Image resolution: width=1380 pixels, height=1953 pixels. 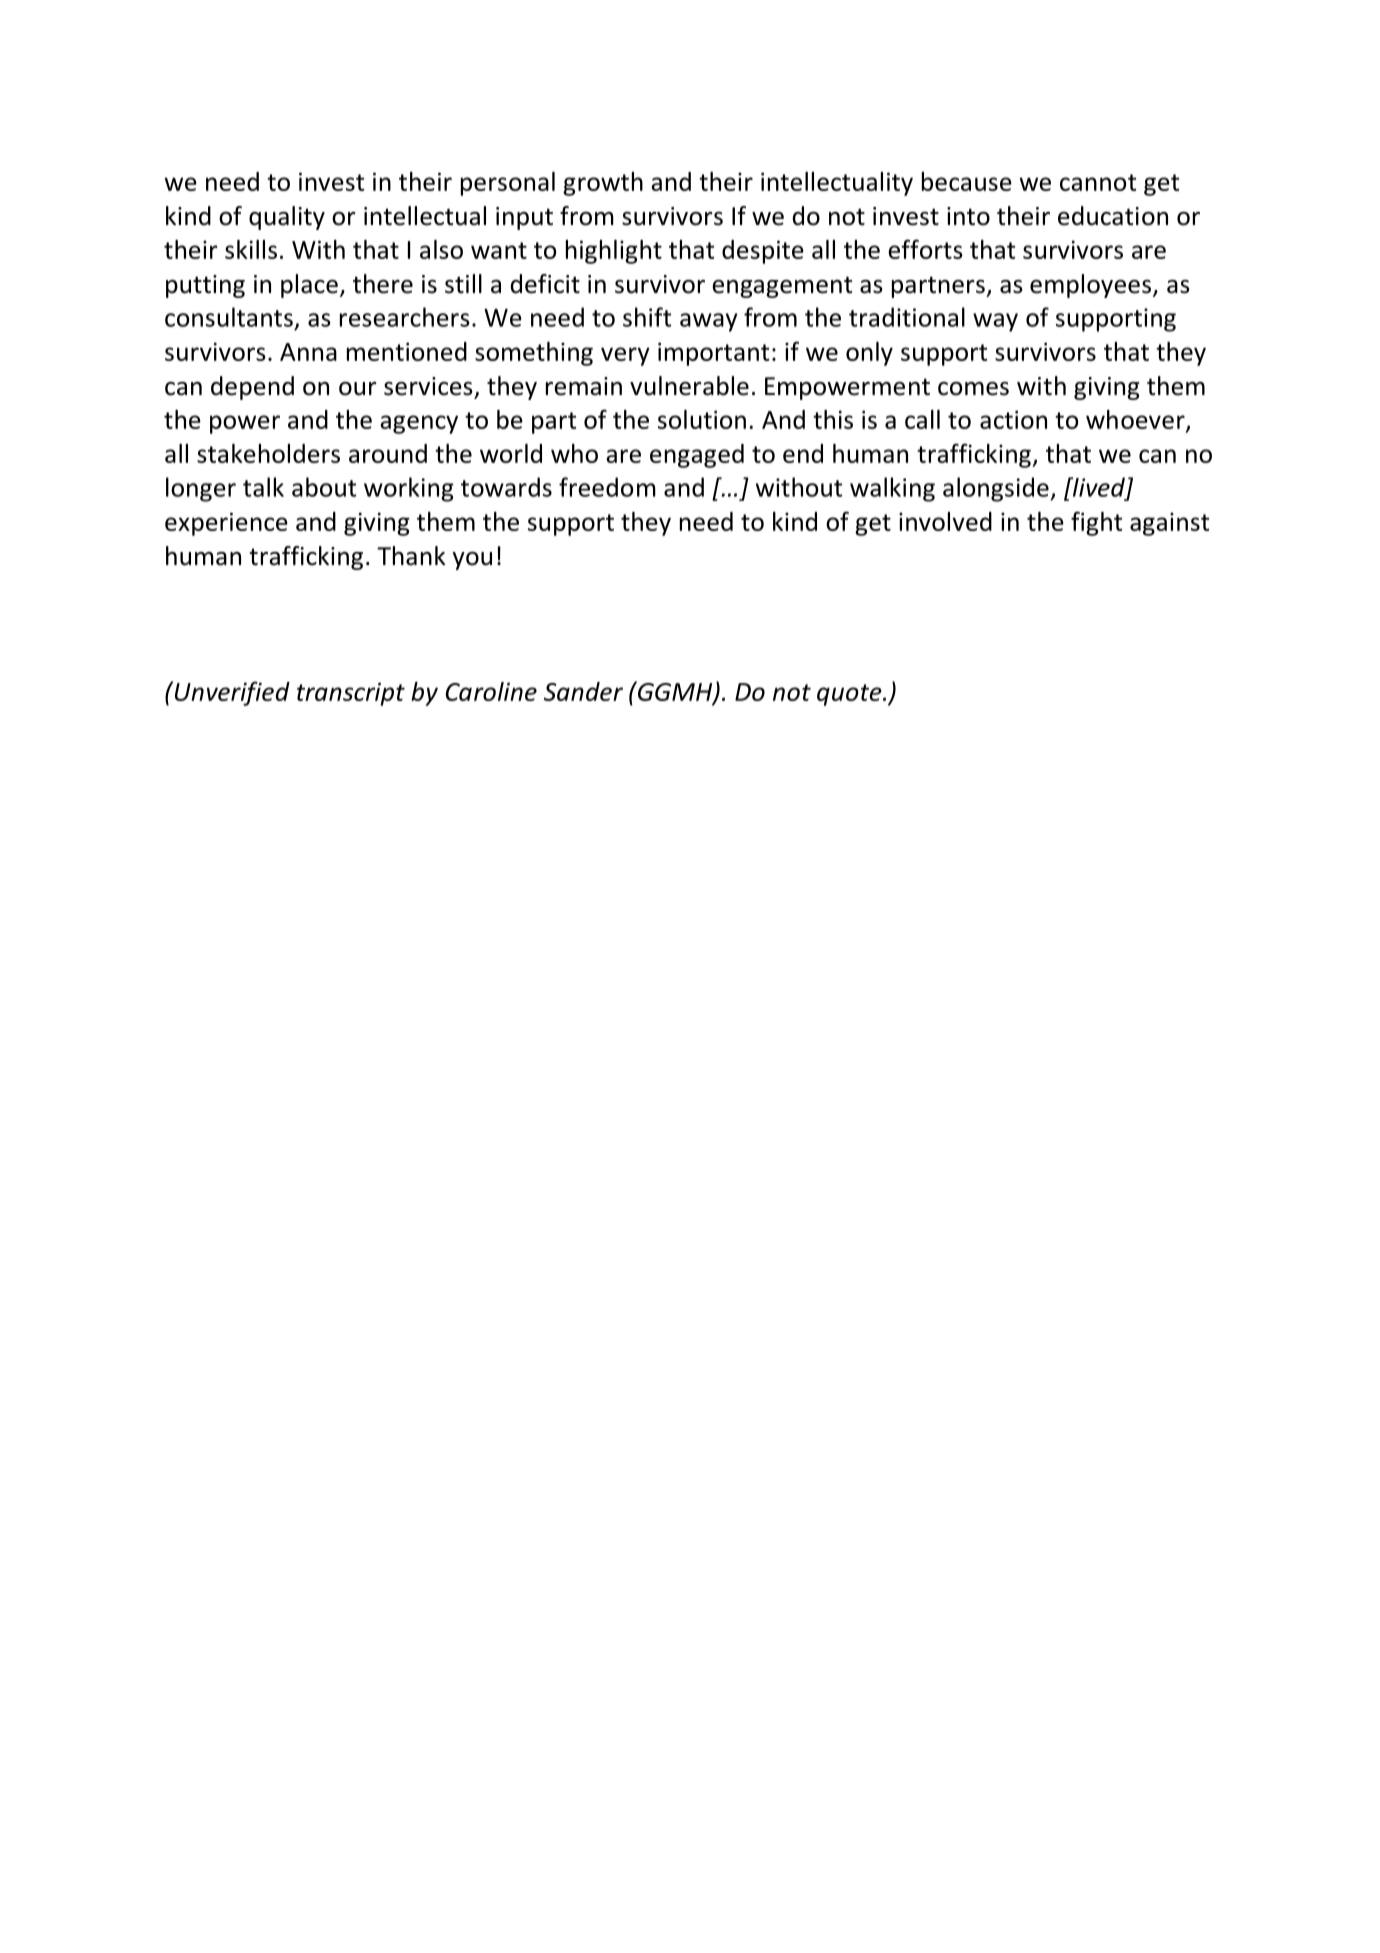 I want to click on away, so click(x=709, y=322).
